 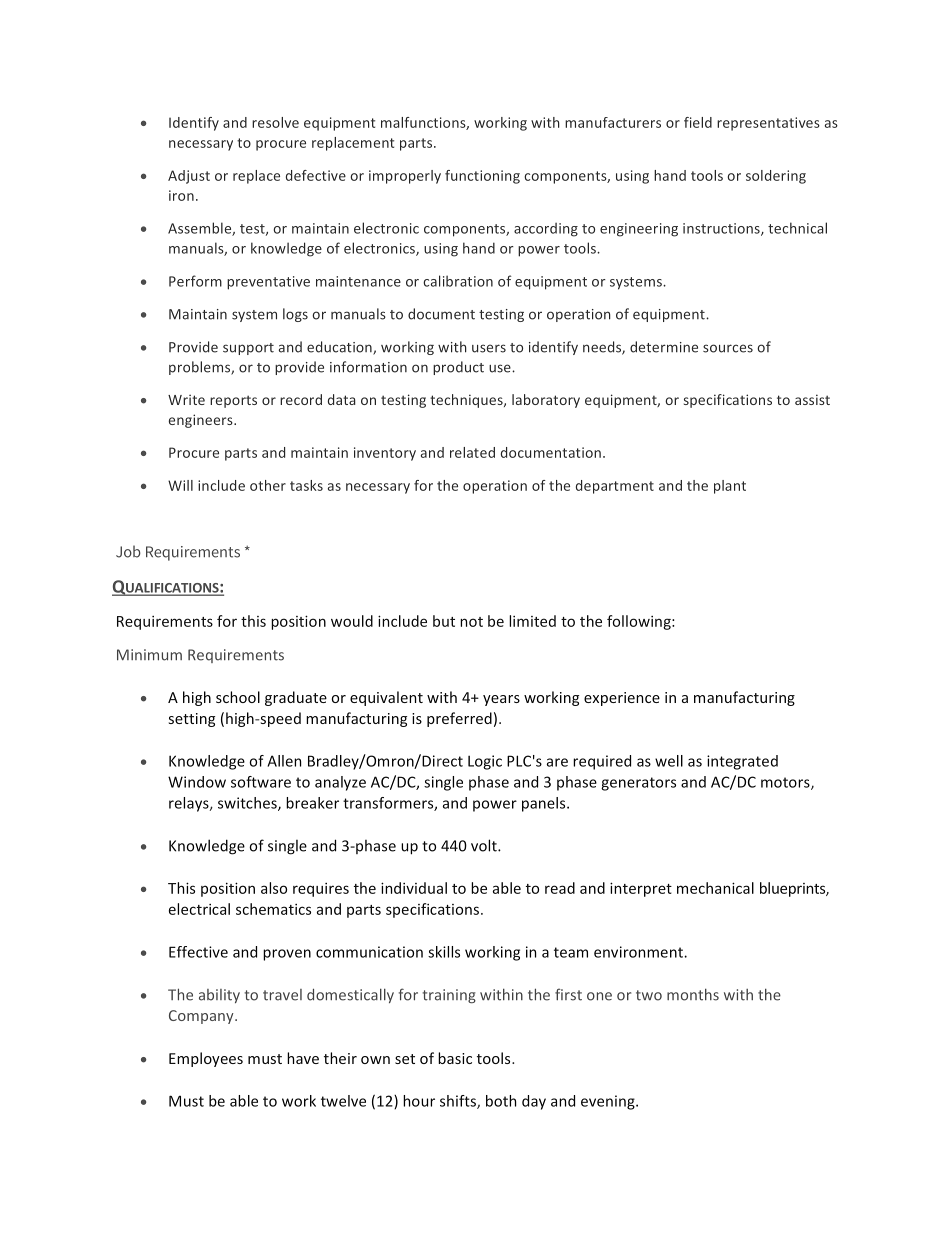 I want to click on field, so click(x=698, y=122).
